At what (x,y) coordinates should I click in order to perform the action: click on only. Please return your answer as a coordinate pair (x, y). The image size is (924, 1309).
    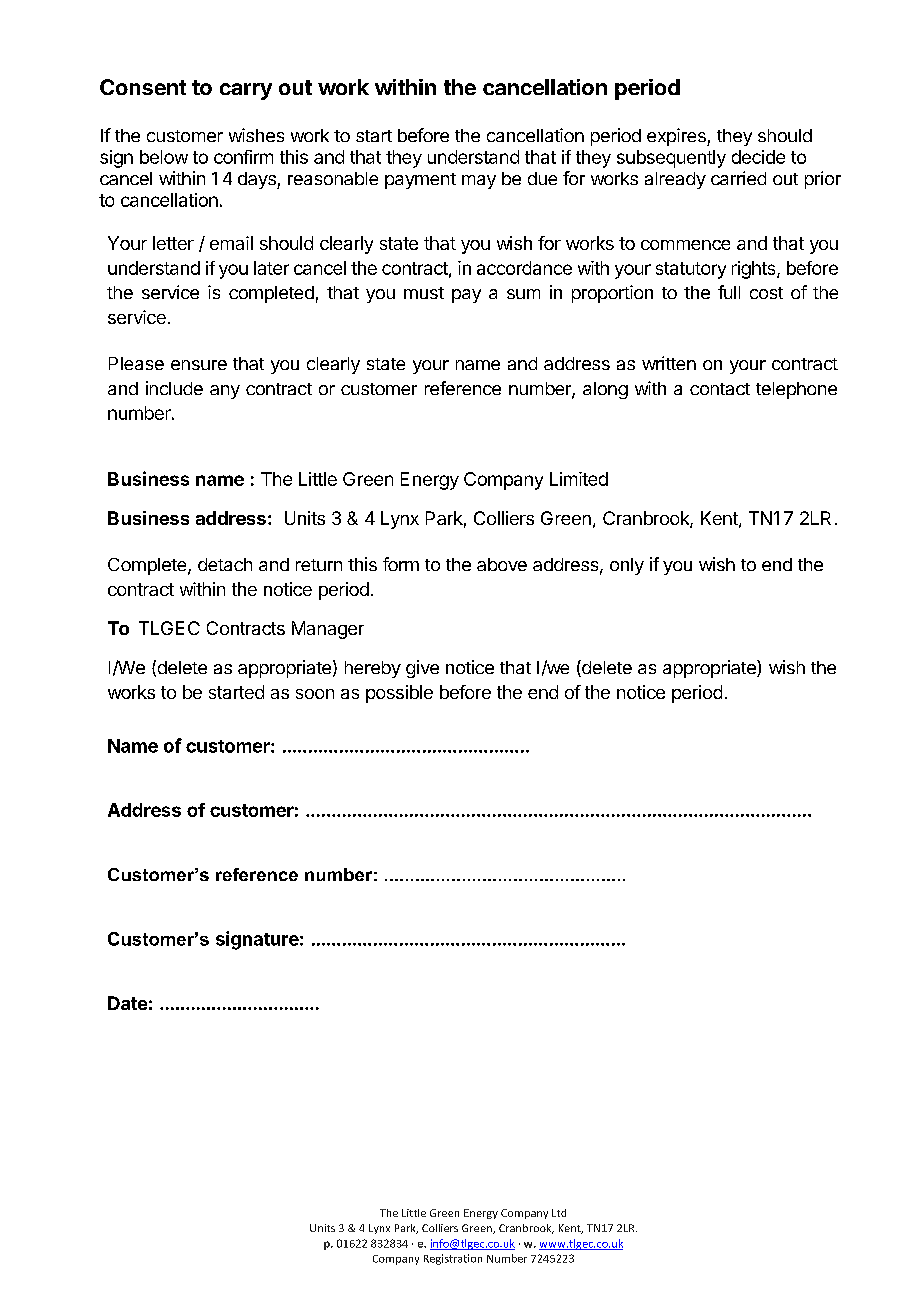
    Looking at the image, I should click on (627, 566).
